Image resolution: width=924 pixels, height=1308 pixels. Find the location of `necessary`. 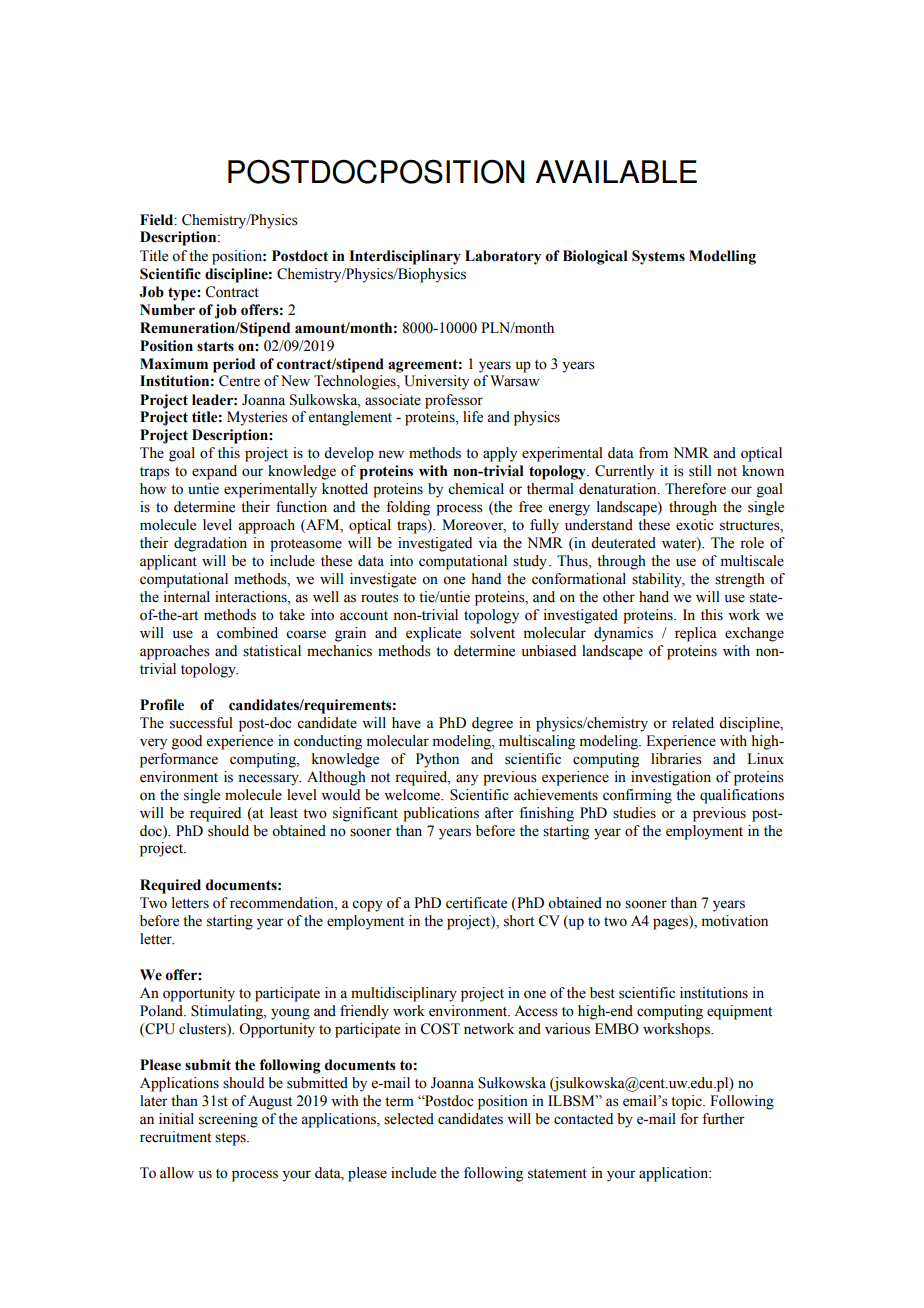

necessary is located at coordinates (269, 780).
